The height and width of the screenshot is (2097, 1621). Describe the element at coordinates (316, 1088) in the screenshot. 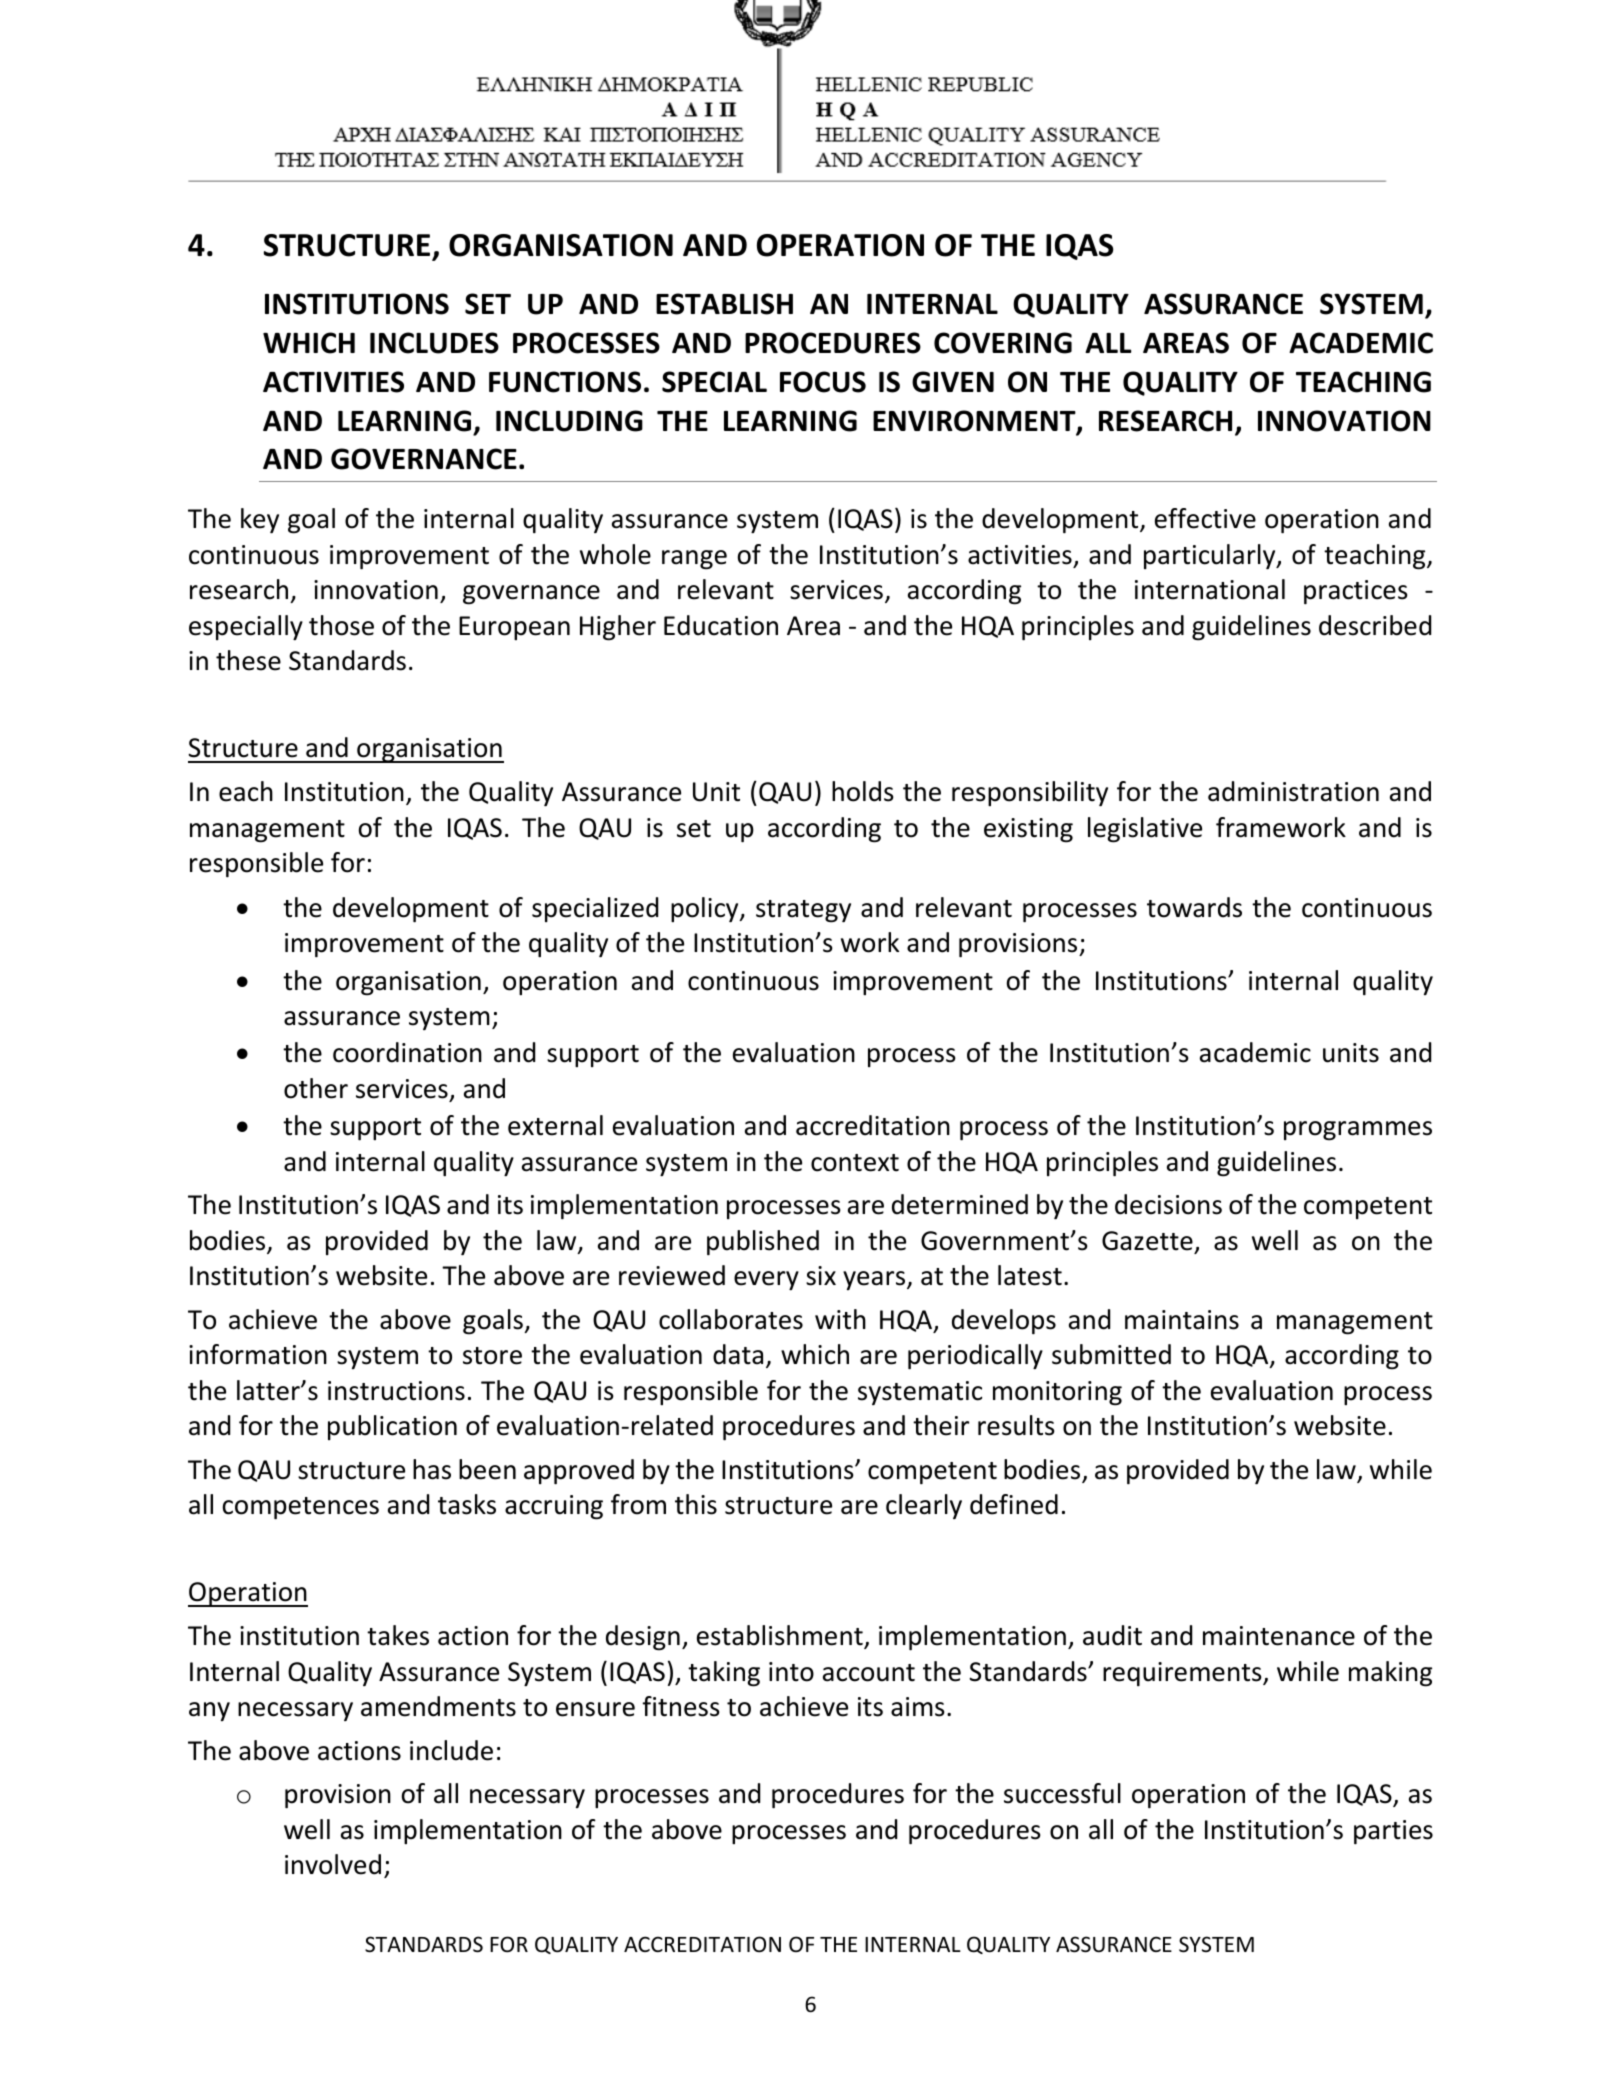

I see `other` at that location.
